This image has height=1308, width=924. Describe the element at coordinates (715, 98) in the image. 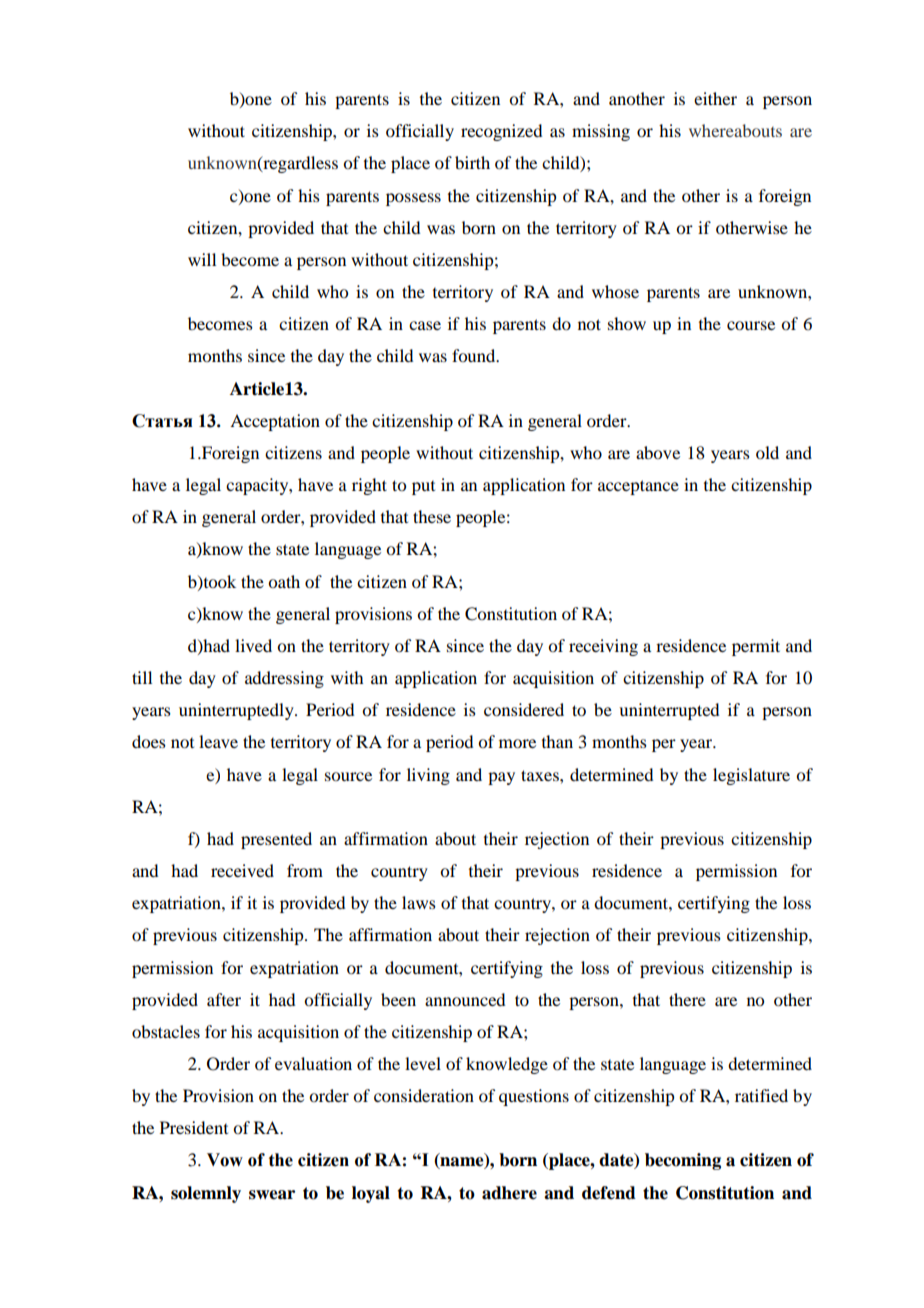

I see `either` at that location.
